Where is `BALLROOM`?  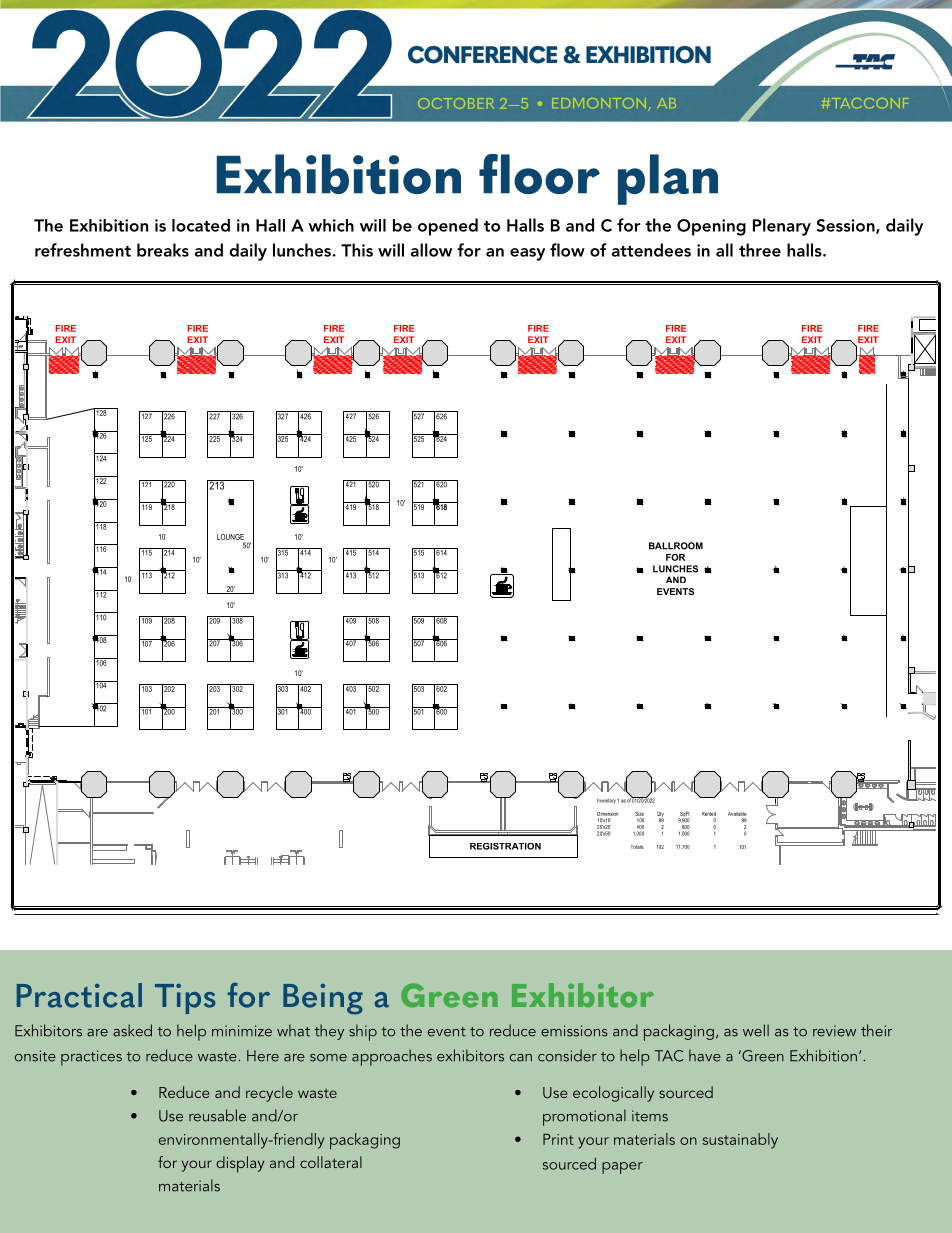 BALLROOM is located at coordinates (676, 546).
